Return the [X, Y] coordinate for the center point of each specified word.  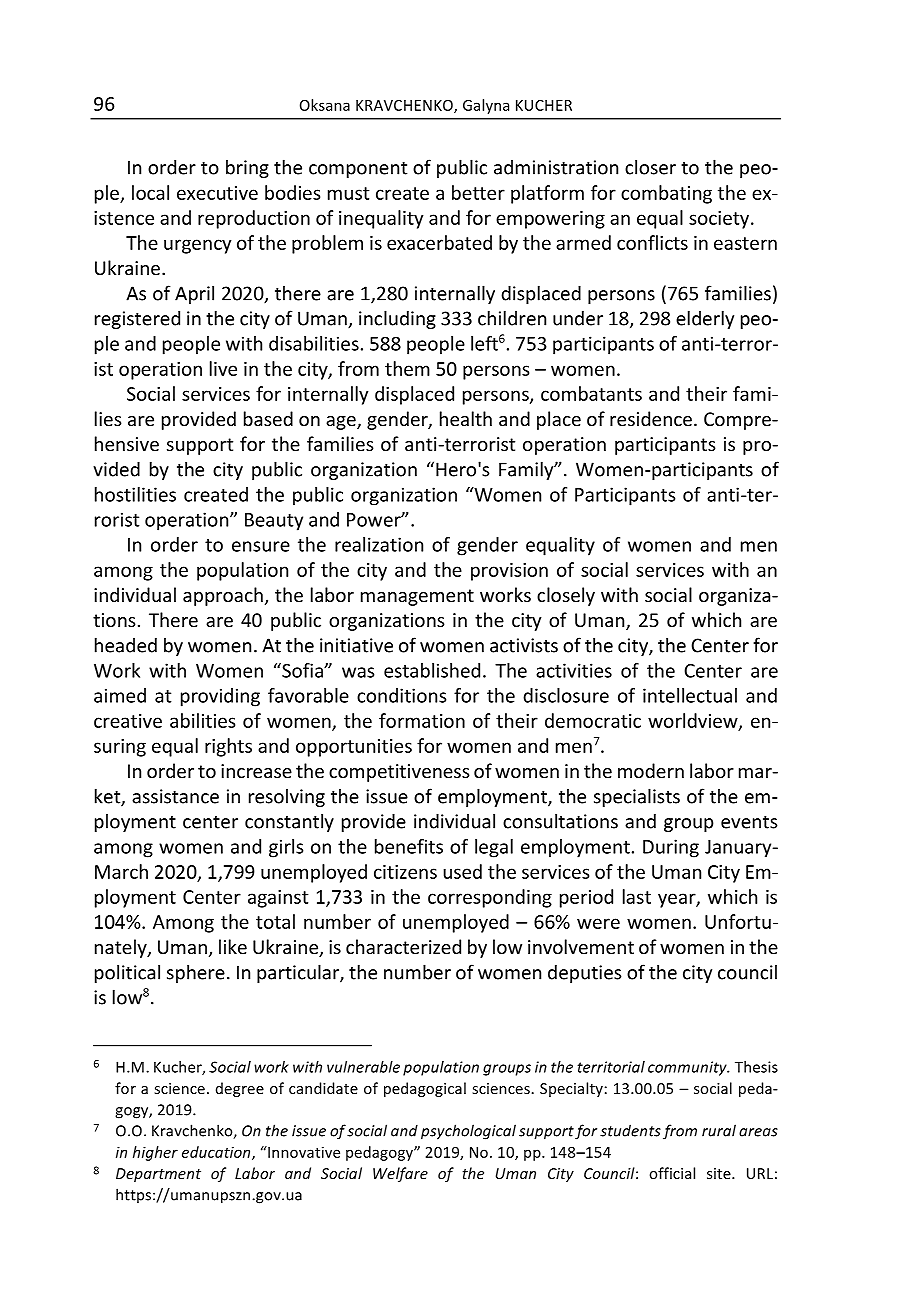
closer [650, 167]
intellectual [690, 695]
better [478, 192]
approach [223, 596]
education [217, 1153]
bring [247, 168]
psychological [468, 1132]
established [432, 670]
